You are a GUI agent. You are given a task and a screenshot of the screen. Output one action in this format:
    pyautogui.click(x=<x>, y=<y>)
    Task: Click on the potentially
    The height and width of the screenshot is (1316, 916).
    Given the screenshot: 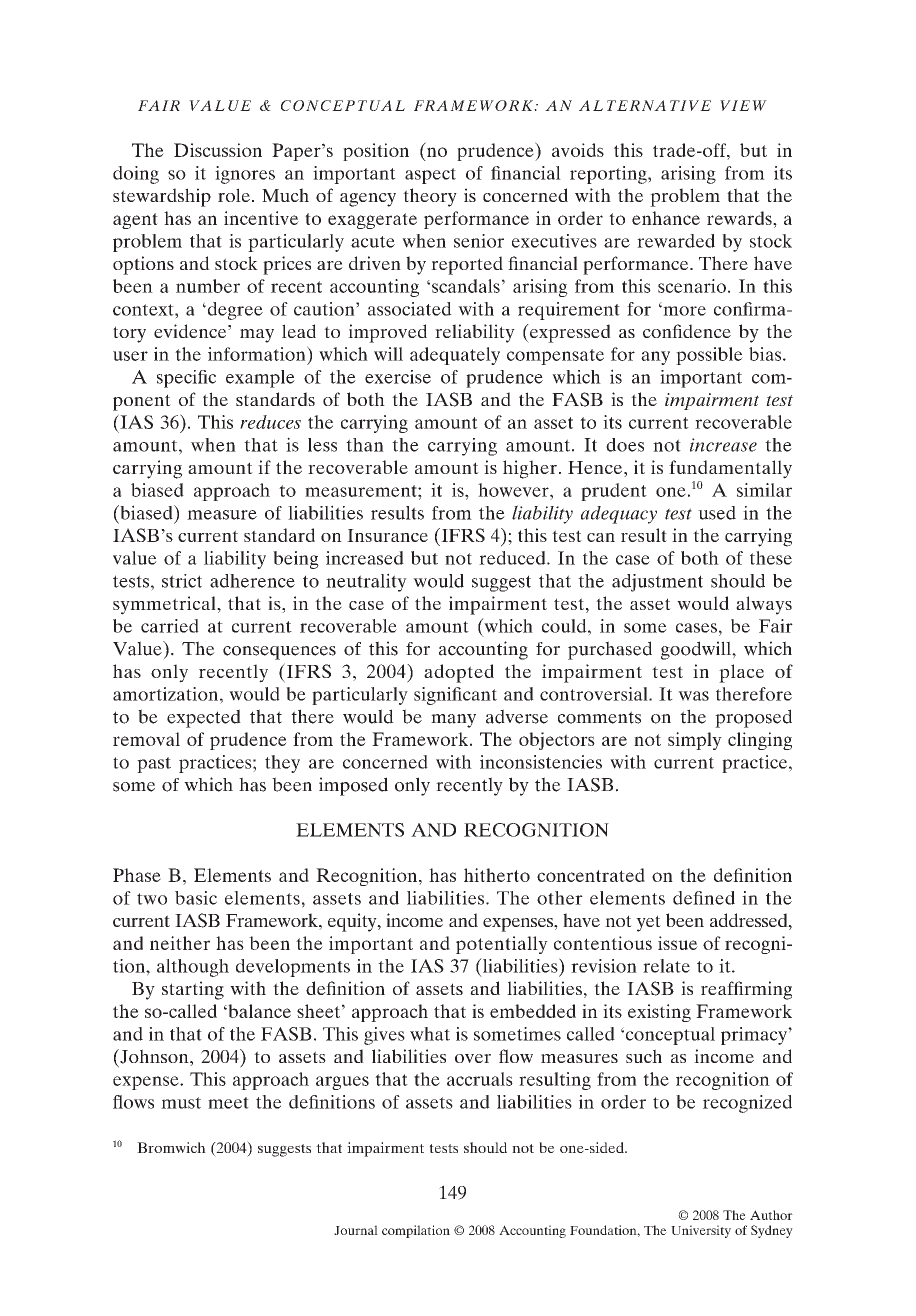 What is the action you would take?
    pyautogui.click(x=502, y=945)
